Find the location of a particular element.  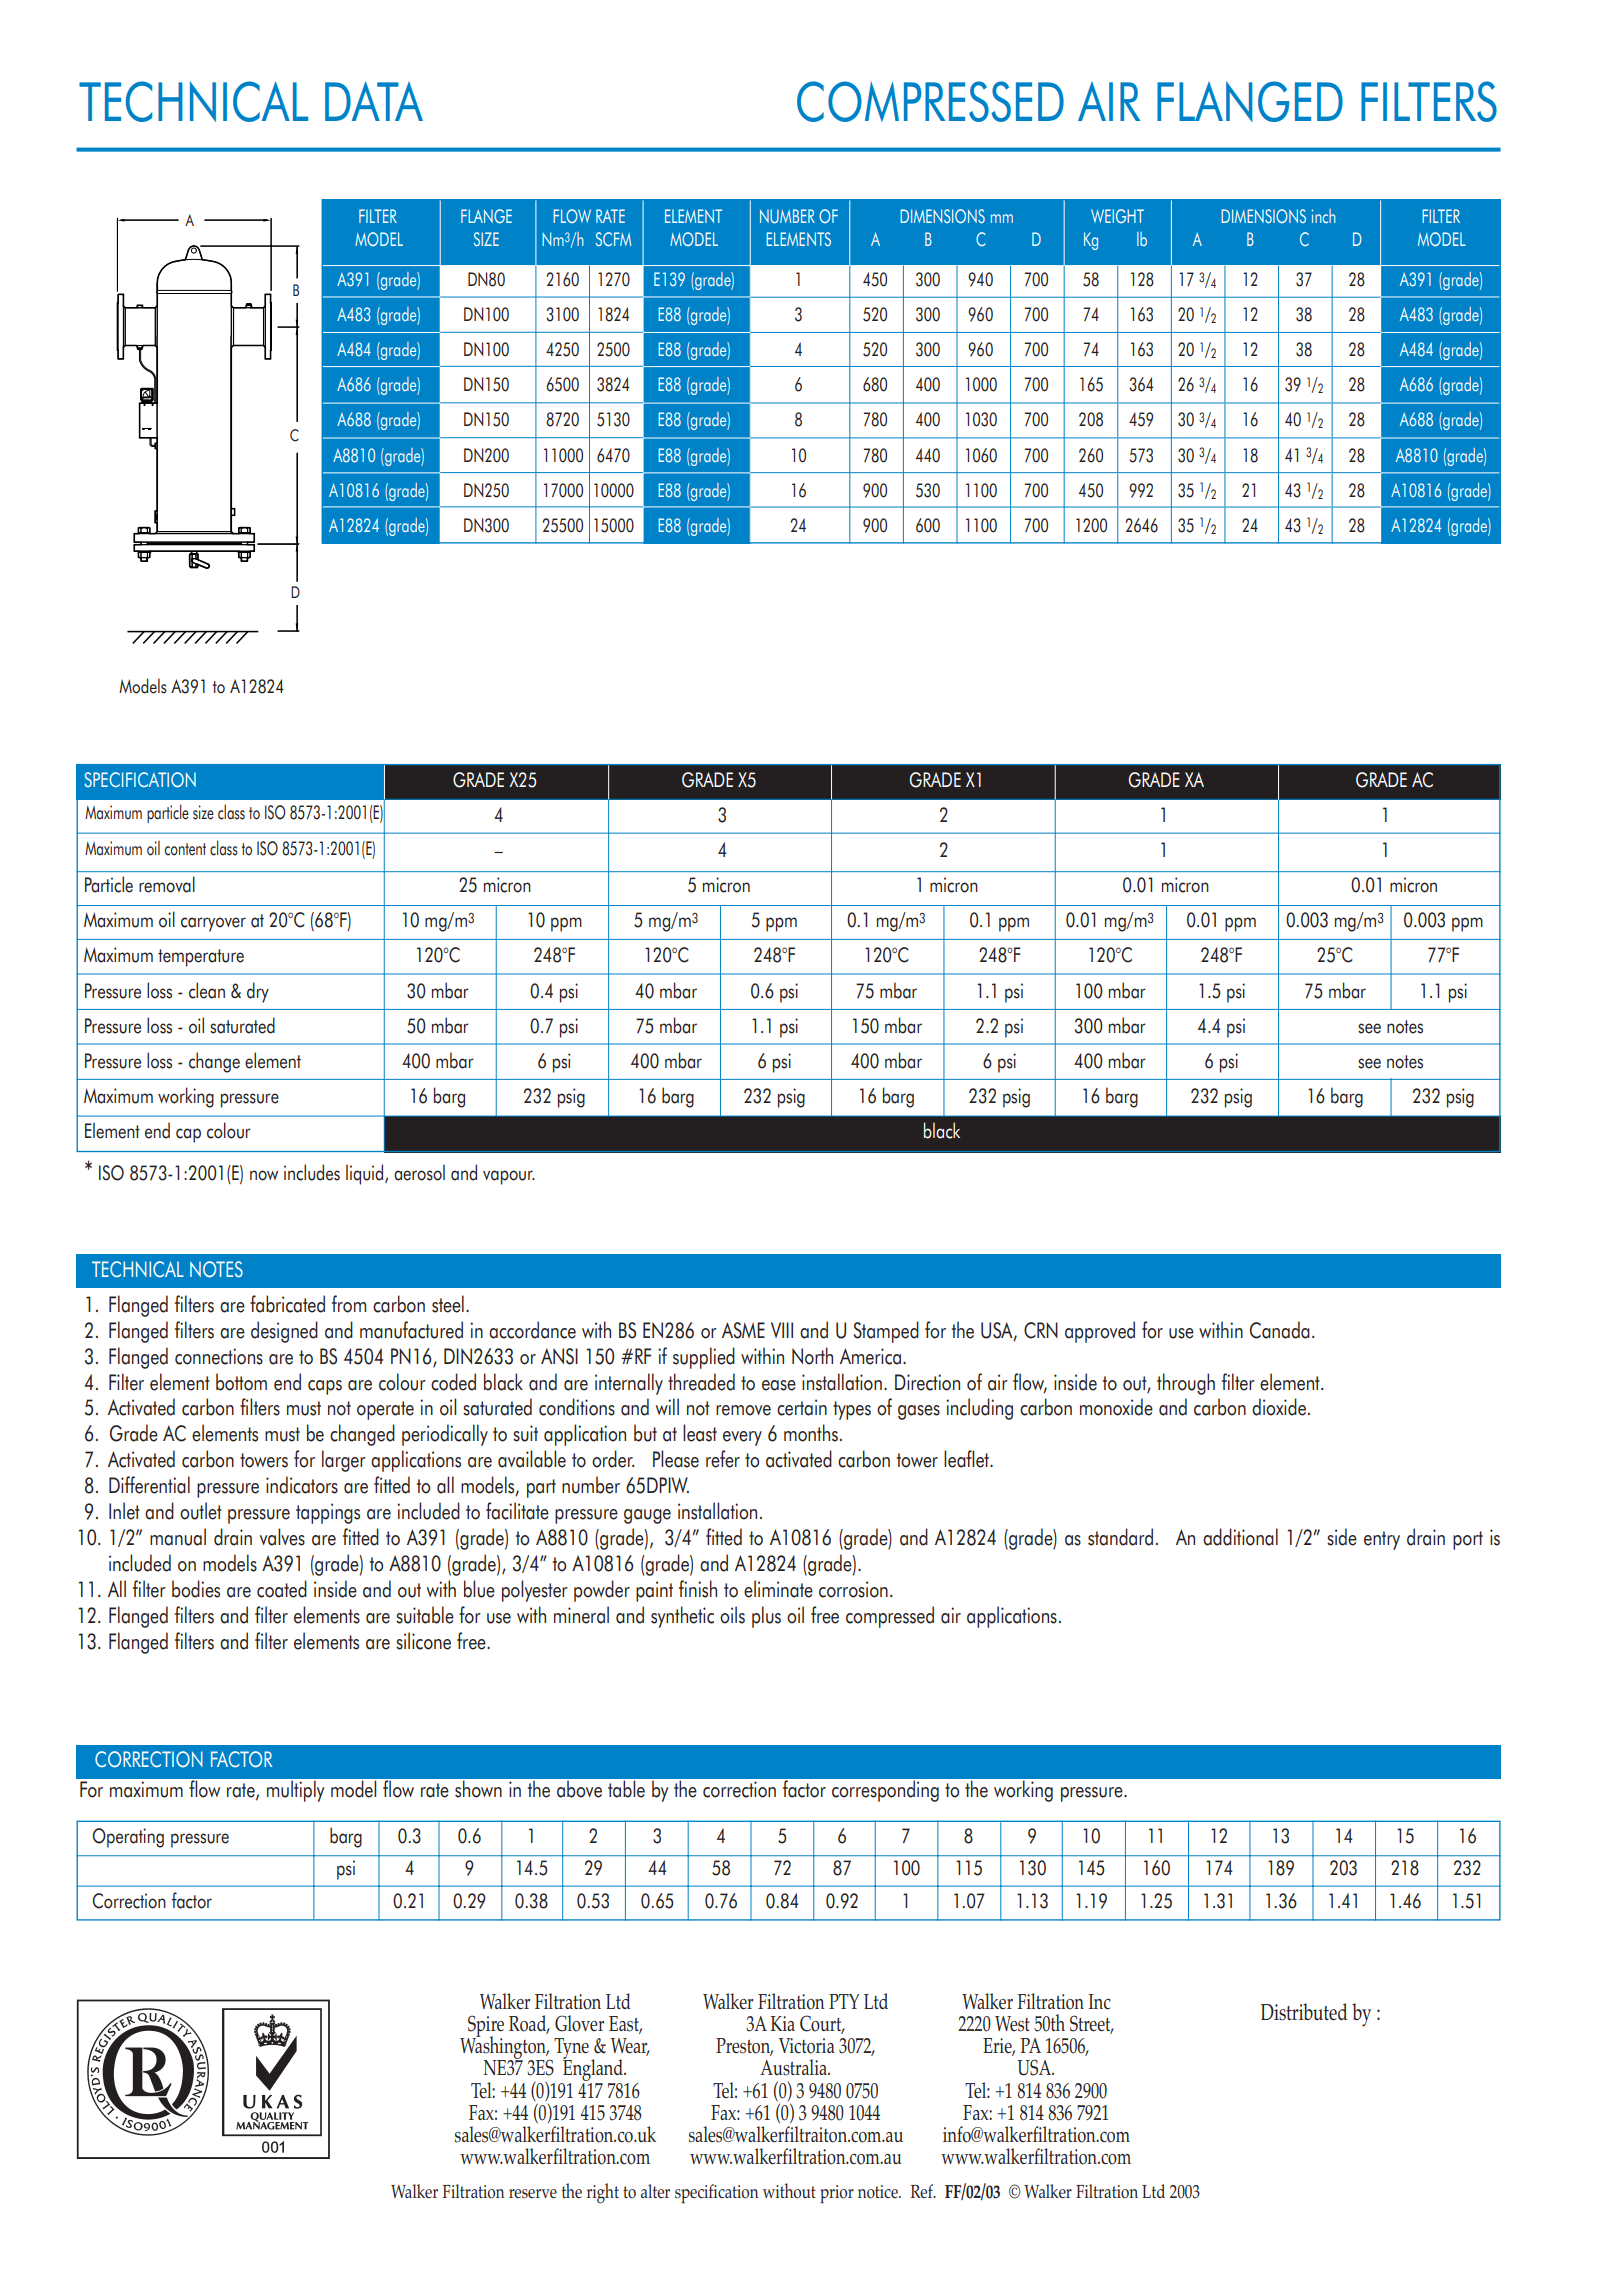

vapour is located at coordinates (509, 1177).
